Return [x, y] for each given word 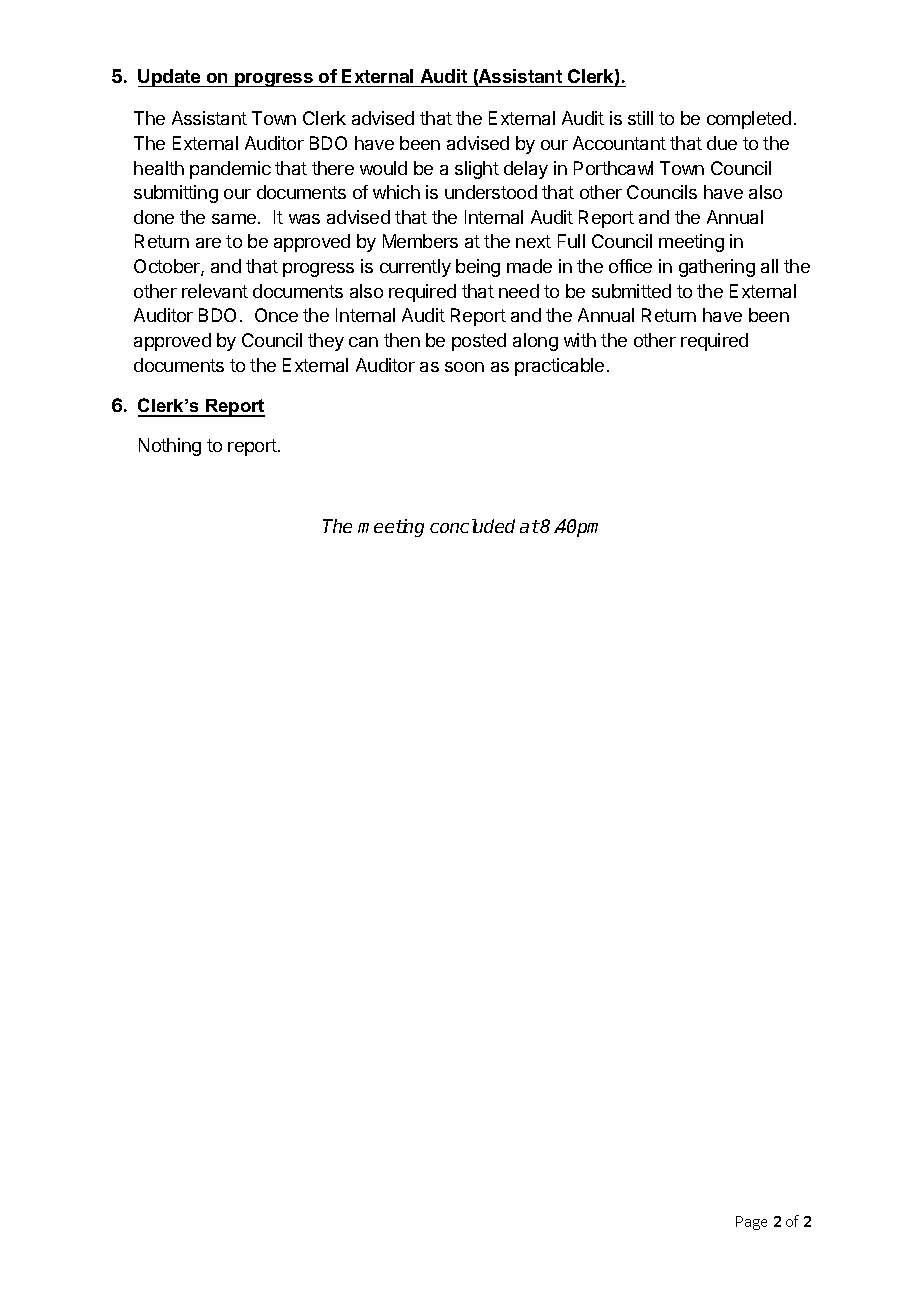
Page [751, 1223]
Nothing [170, 447]
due [722, 143]
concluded [472, 526]
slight [477, 170]
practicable [559, 367]
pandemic [230, 170]
